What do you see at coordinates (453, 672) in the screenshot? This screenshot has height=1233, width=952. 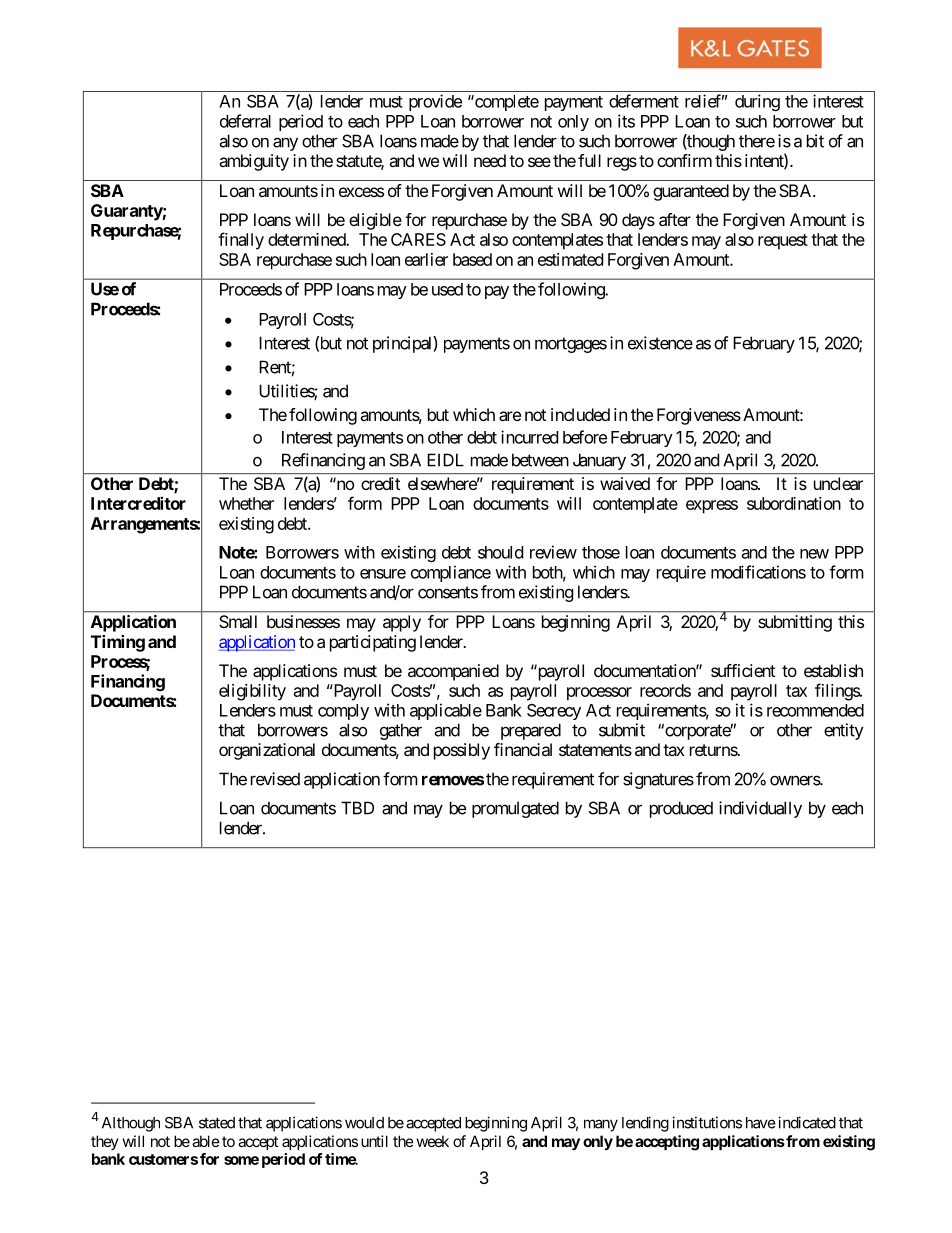 I see `accompanied` at bounding box center [453, 672].
